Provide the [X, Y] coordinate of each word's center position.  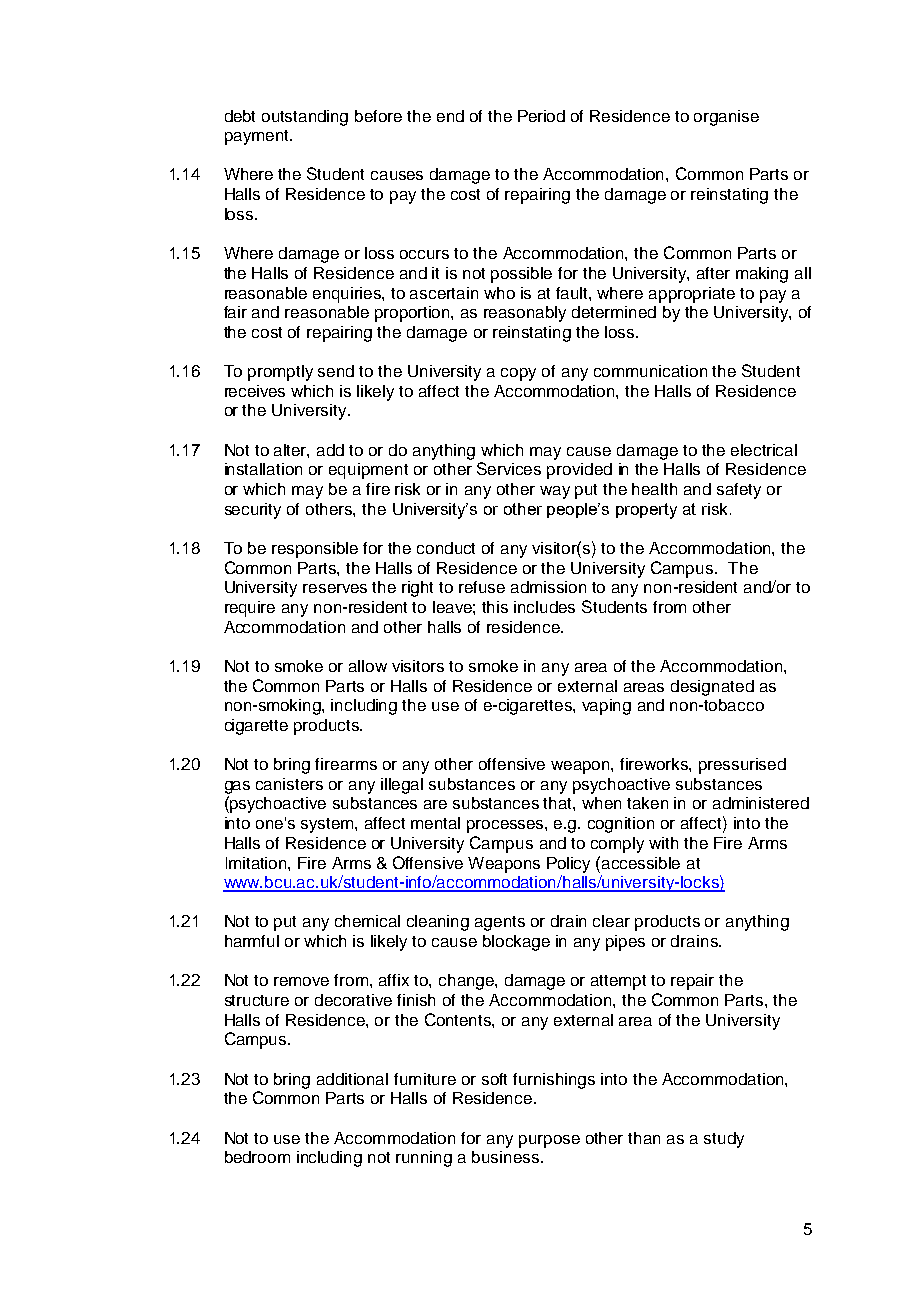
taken [647, 803]
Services [509, 468]
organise [726, 118]
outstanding [305, 118]
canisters [289, 784]
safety [739, 491]
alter [291, 451]
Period [541, 116]
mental [435, 823]
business [507, 1157]
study [724, 1140]
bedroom [257, 1157]
